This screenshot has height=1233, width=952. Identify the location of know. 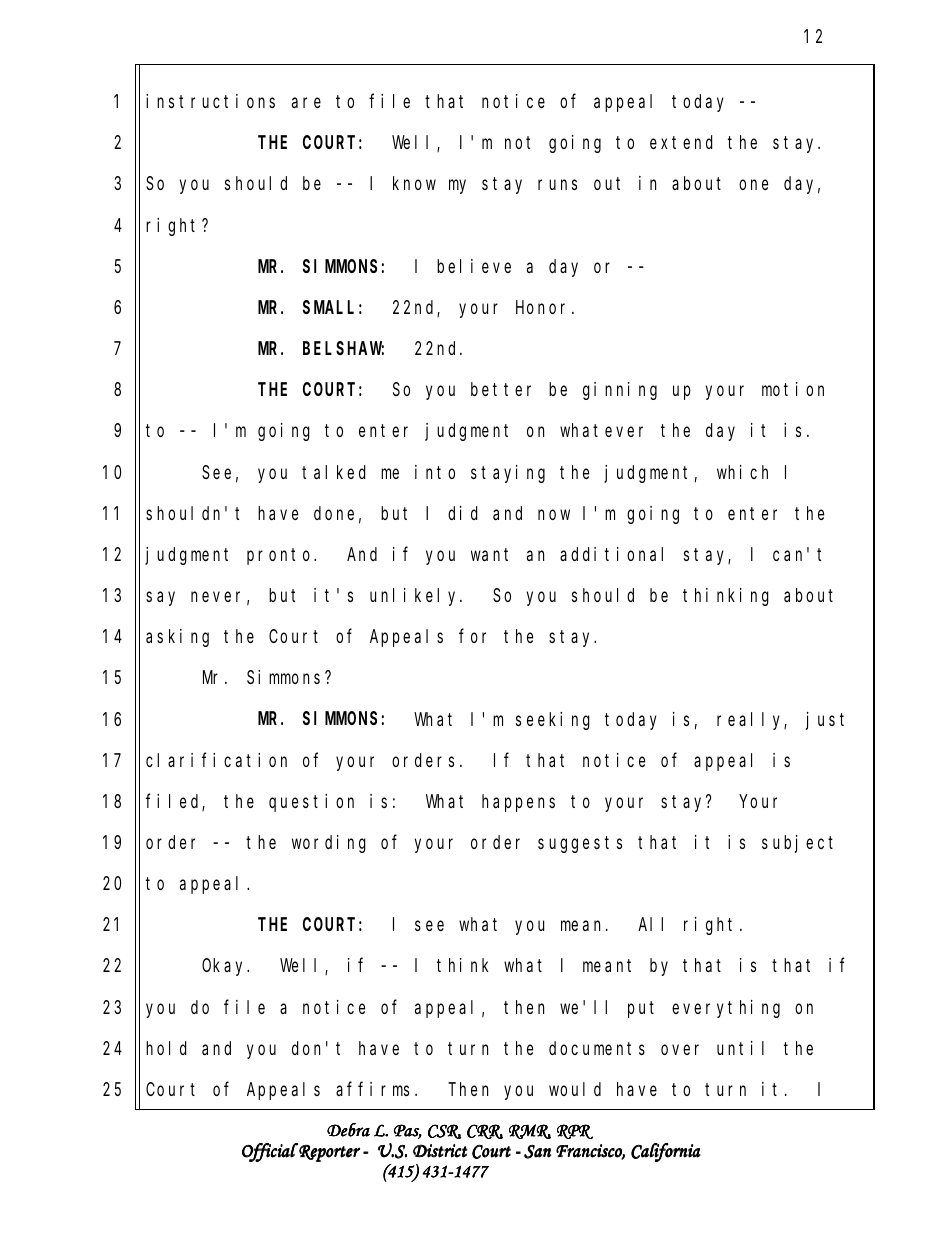
(414, 183).
